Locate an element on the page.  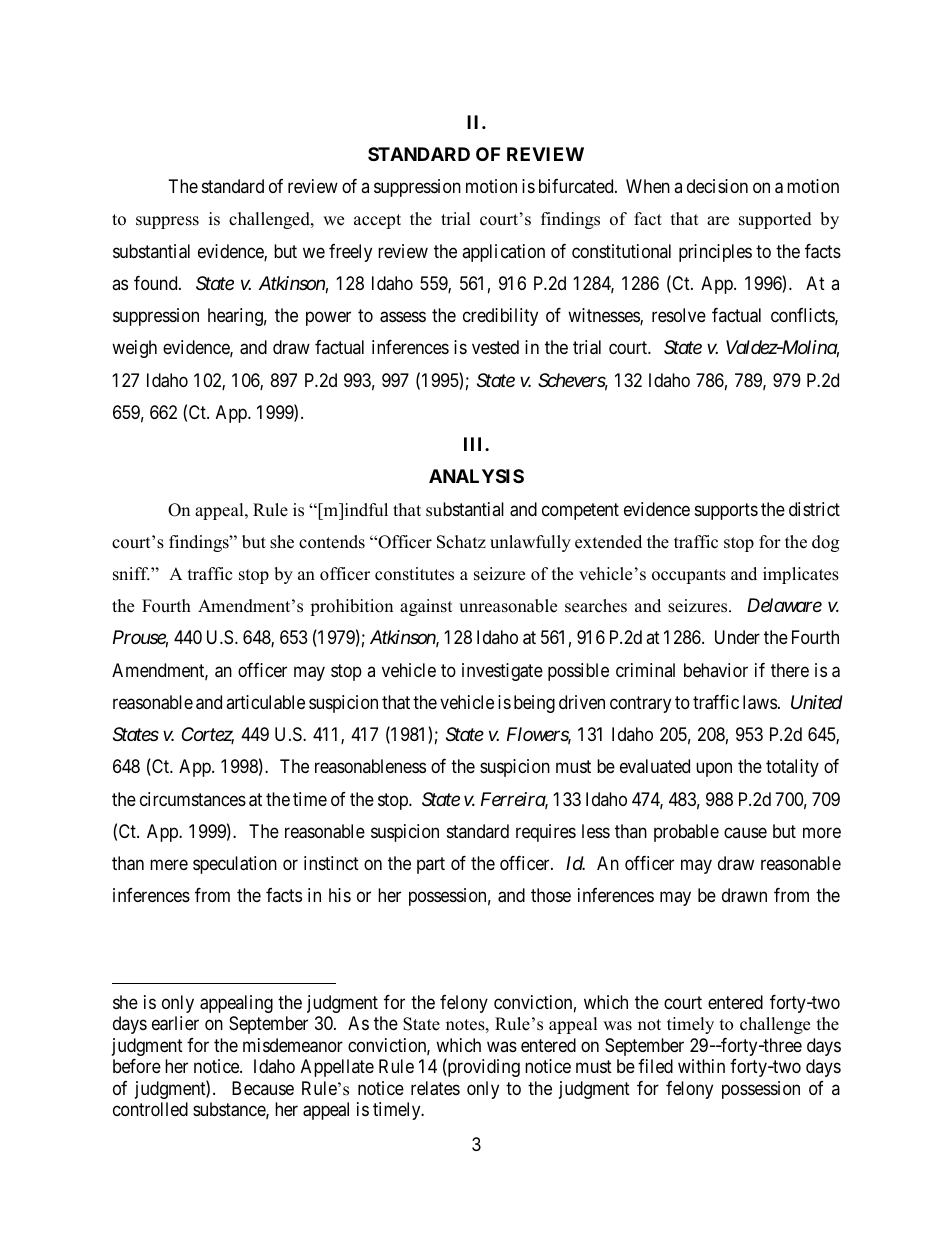
circumstances is located at coordinates (193, 799).
